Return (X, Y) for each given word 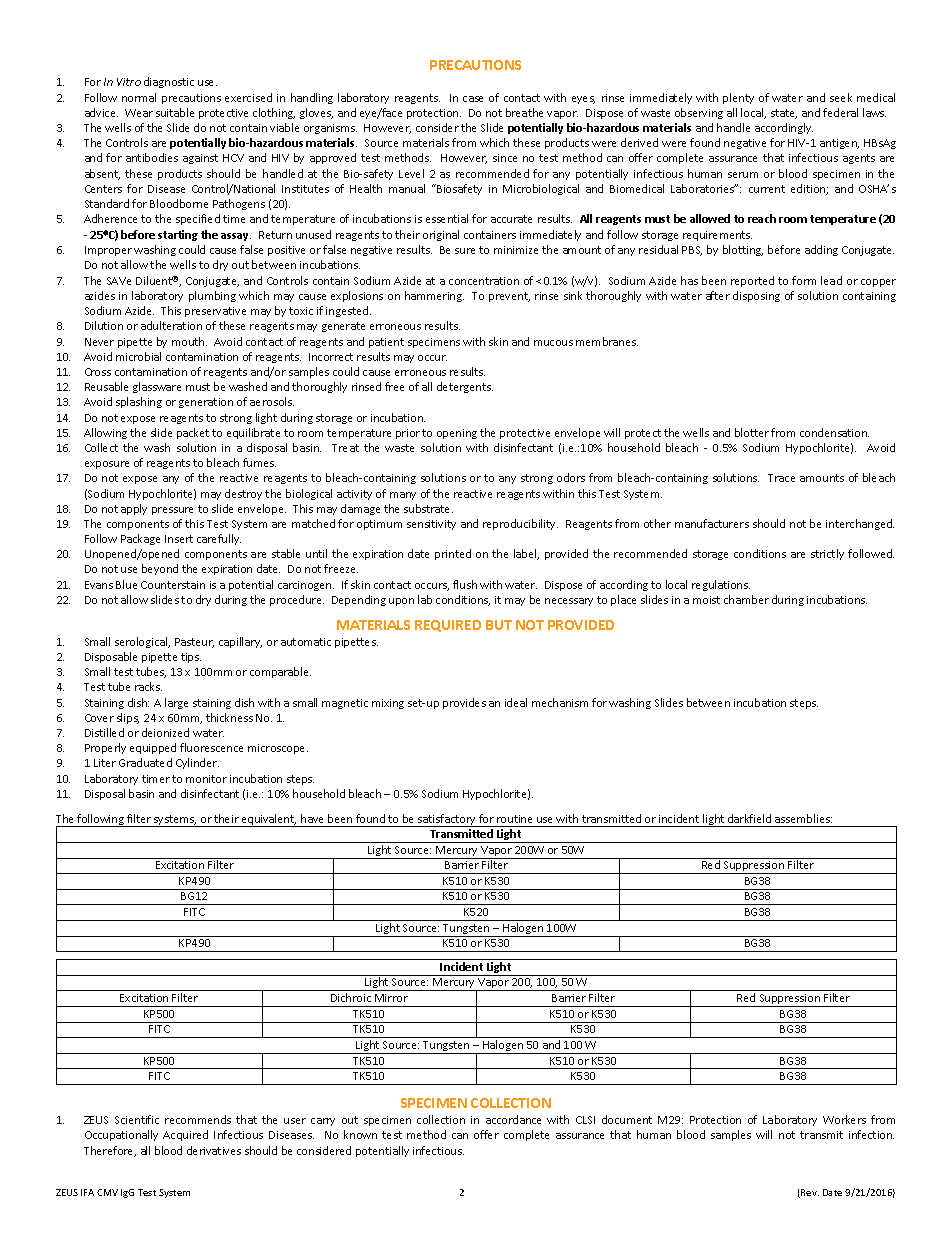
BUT (499, 625)
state (784, 114)
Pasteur (194, 643)
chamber (746, 599)
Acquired (185, 1135)
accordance (513, 1119)
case (473, 99)
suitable (175, 112)
